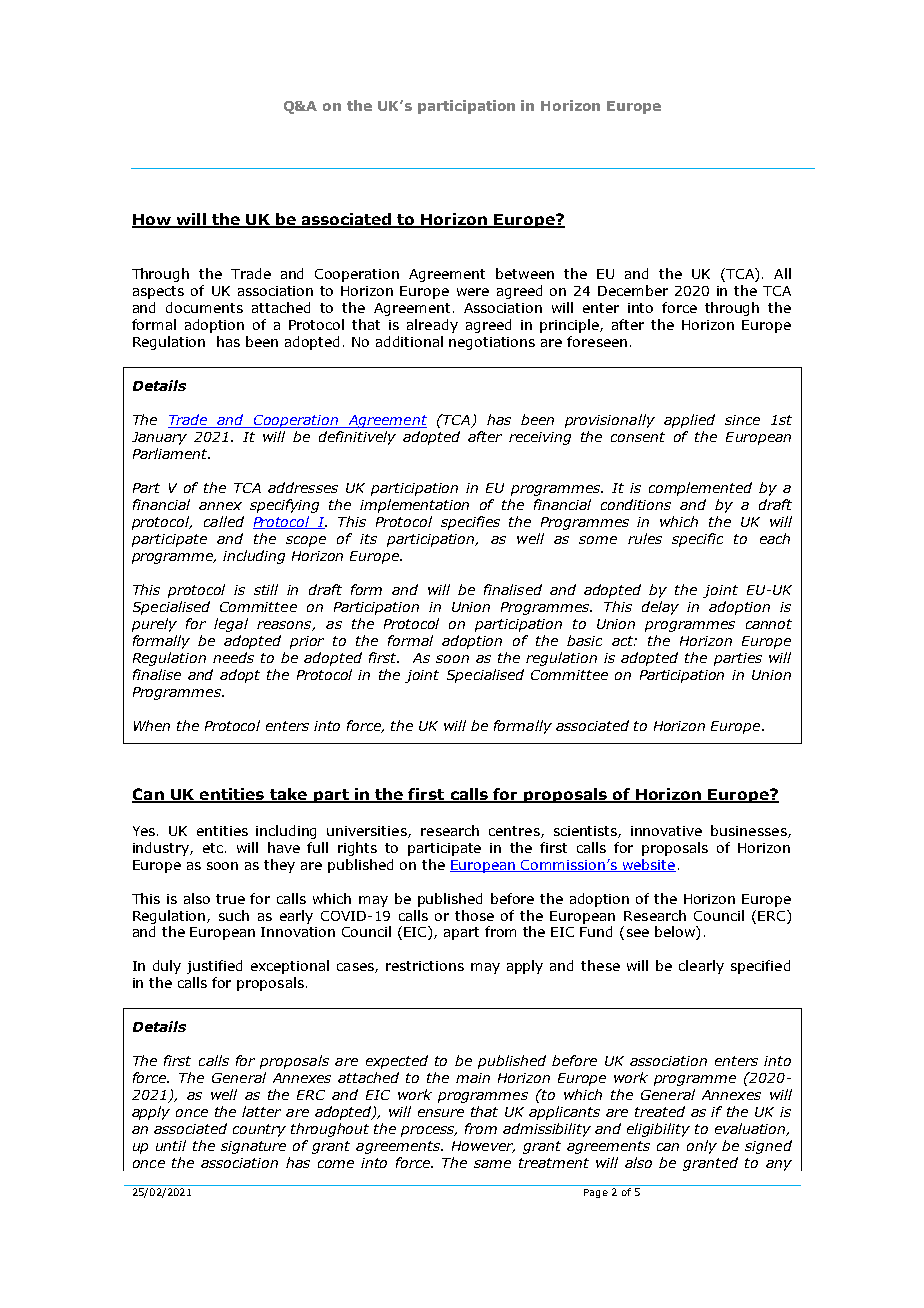 This screenshot has height=1308, width=924. What do you see at coordinates (204, 307) in the screenshot?
I see `documents` at bounding box center [204, 307].
